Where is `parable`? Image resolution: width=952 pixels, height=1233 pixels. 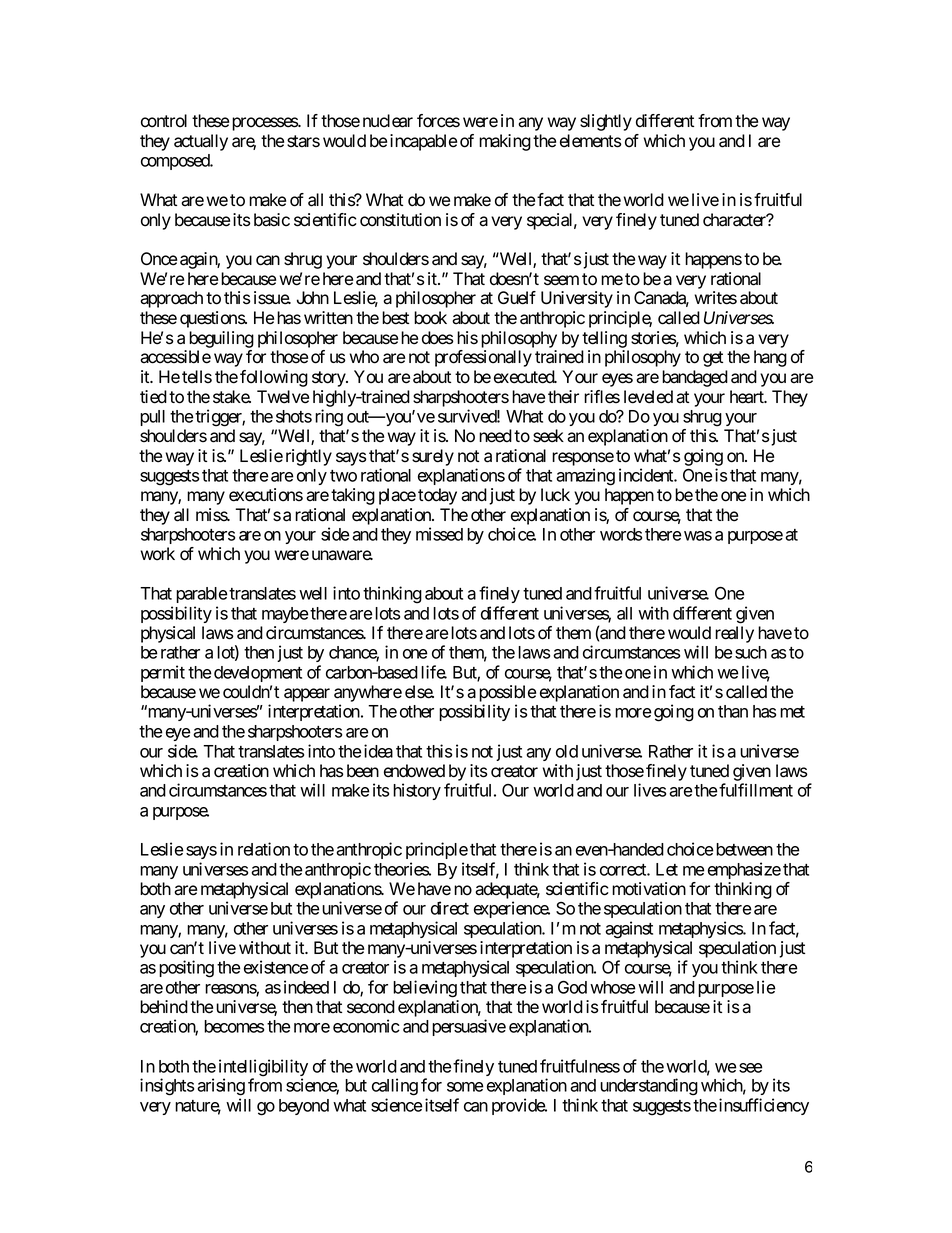 parable is located at coordinates (202, 595).
